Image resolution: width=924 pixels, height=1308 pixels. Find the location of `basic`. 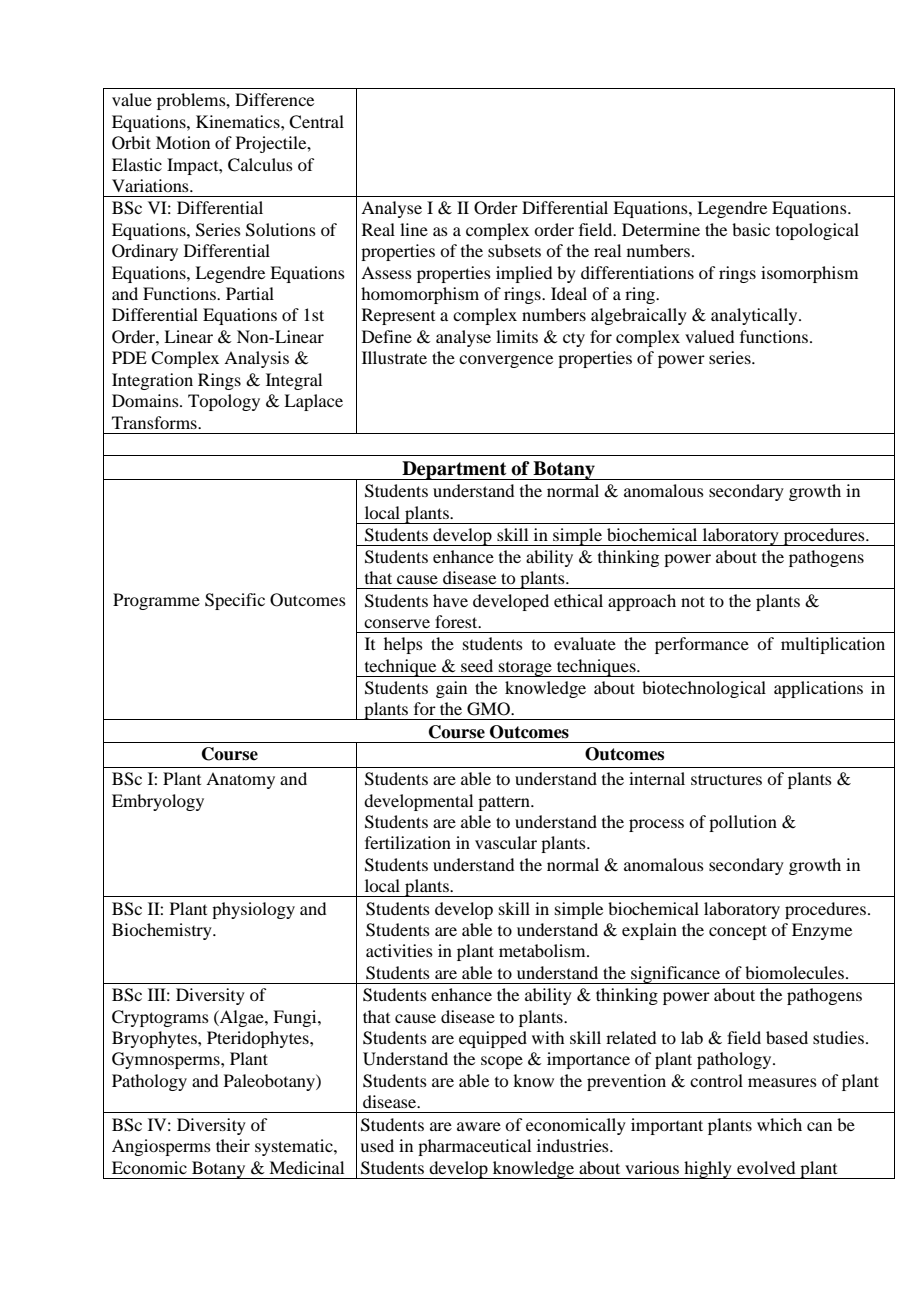

basic is located at coordinates (751, 229).
